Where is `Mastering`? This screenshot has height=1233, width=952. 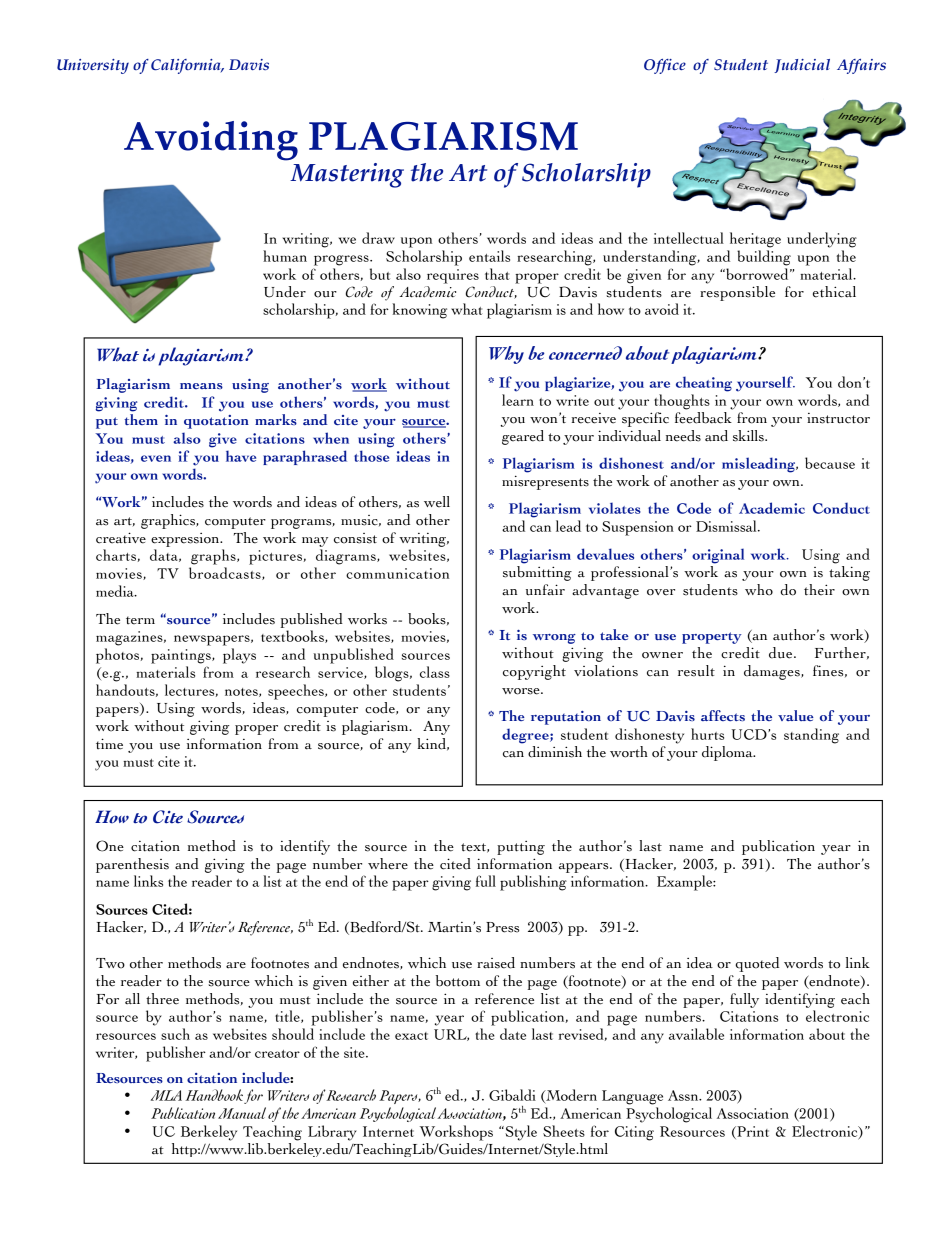
Mastering is located at coordinates (347, 175).
